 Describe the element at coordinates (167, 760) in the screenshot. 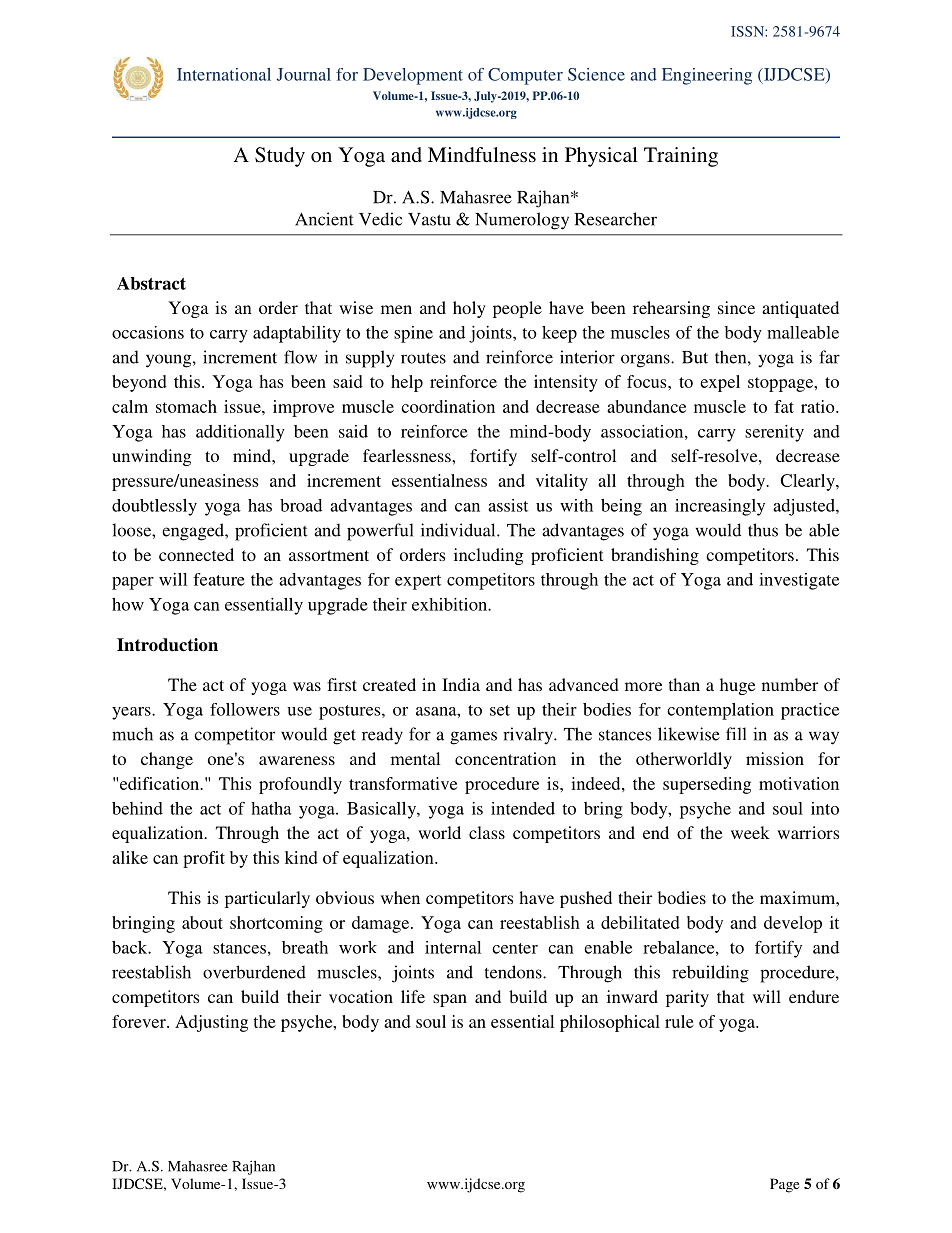

I see `change` at that location.
